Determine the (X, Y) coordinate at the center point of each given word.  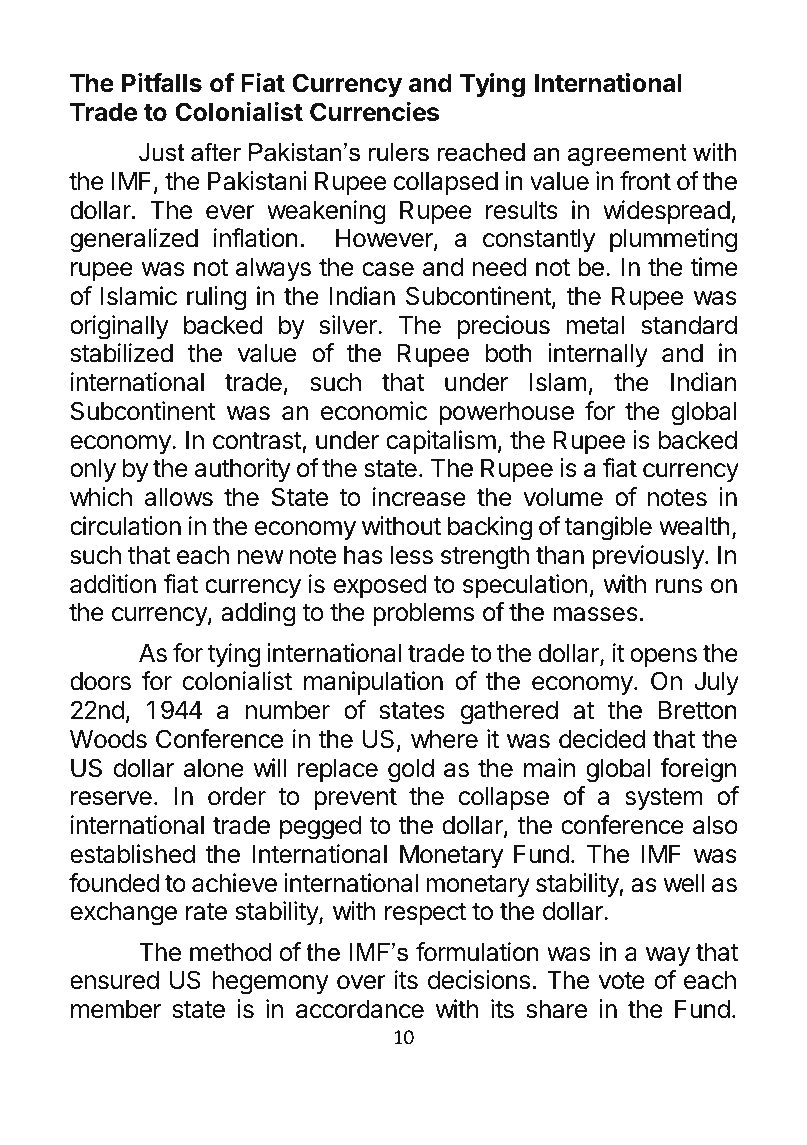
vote (622, 981)
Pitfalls (162, 83)
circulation (125, 526)
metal (595, 325)
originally (119, 327)
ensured (114, 980)
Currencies (374, 112)
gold (411, 771)
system (663, 799)
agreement (627, 155)
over (361, 982)
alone (214, 768)
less (412, 555)
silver (349, 325)
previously (649, 557)
